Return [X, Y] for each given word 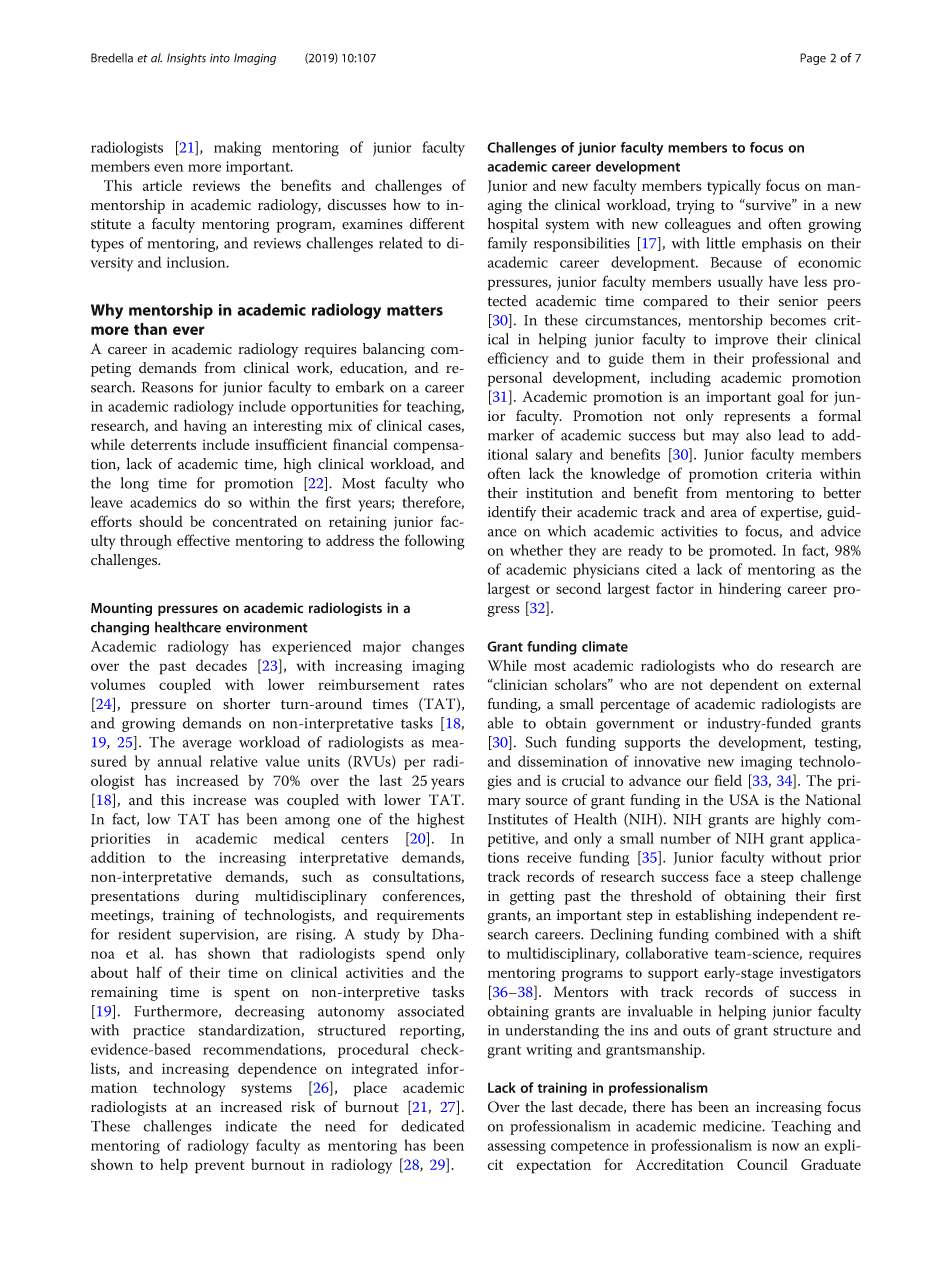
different [437, 224]
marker [511, 435]
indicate [251, 1126]
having [205, 427]
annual [180, 761]
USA [744, 800]
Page [813, 59]
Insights [186, 59]
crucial [583, 780]
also [758, 435]
